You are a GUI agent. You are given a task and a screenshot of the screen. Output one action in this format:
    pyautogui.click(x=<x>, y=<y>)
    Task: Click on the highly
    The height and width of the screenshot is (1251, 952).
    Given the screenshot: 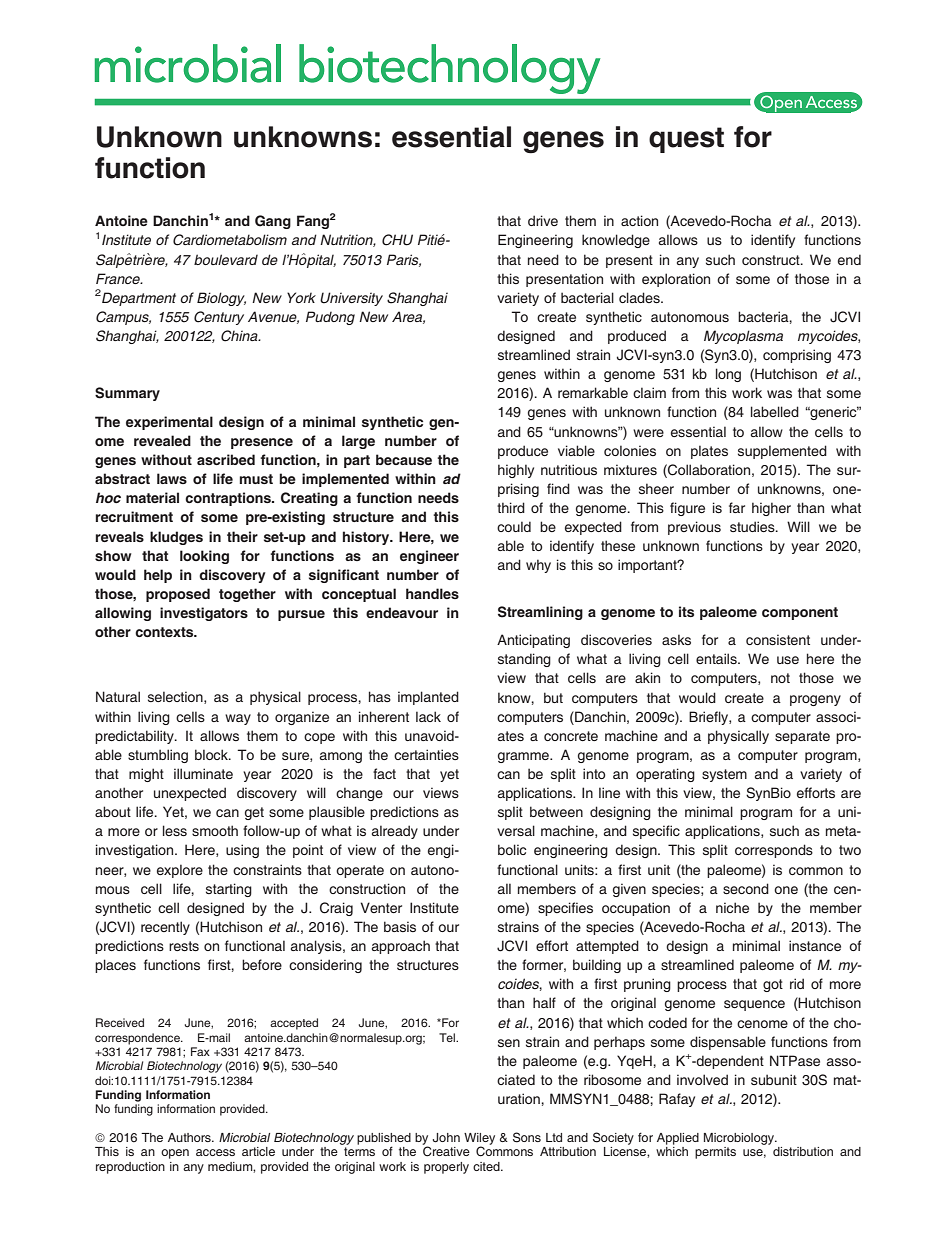 What is the action you would take?
    pyautogui.click(x=516, y=471)
